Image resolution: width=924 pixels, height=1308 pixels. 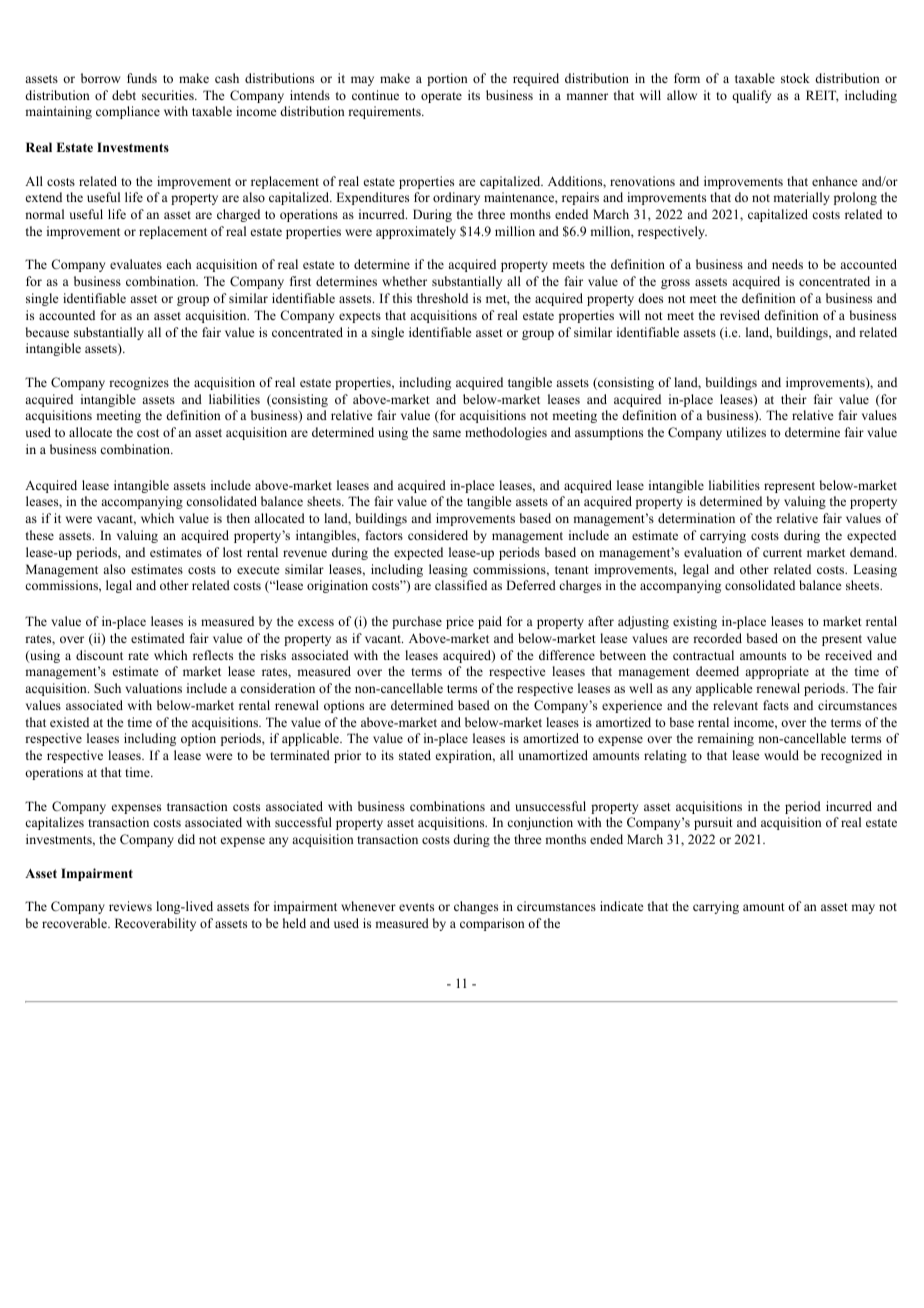 I want to click on facts, so click(x=776, y=705).
